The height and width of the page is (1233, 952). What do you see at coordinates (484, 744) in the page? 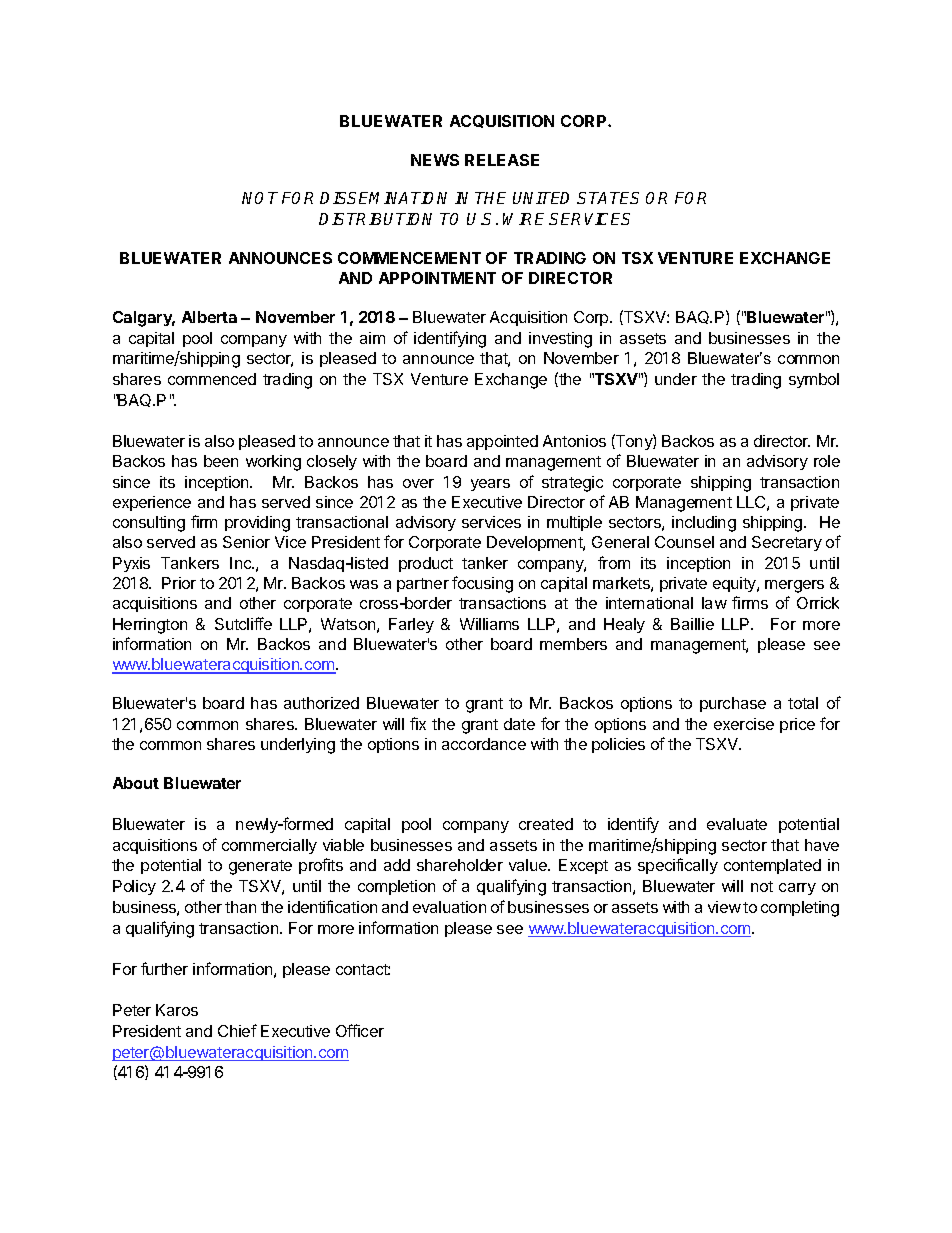
I see `accordance` at bounding box center [484, 744].
